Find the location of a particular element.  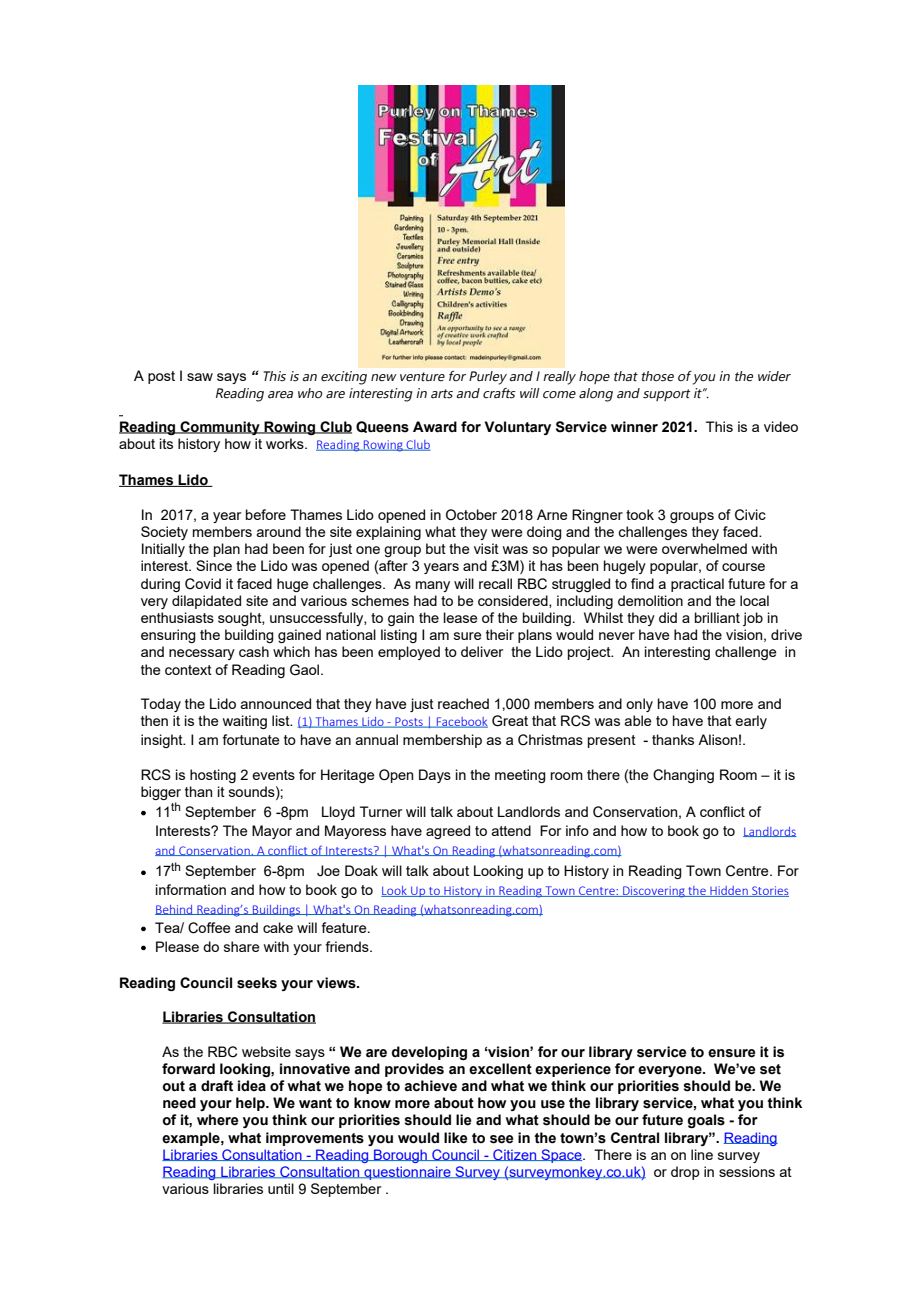

dilapidated is located at coordinates (206, 602).
